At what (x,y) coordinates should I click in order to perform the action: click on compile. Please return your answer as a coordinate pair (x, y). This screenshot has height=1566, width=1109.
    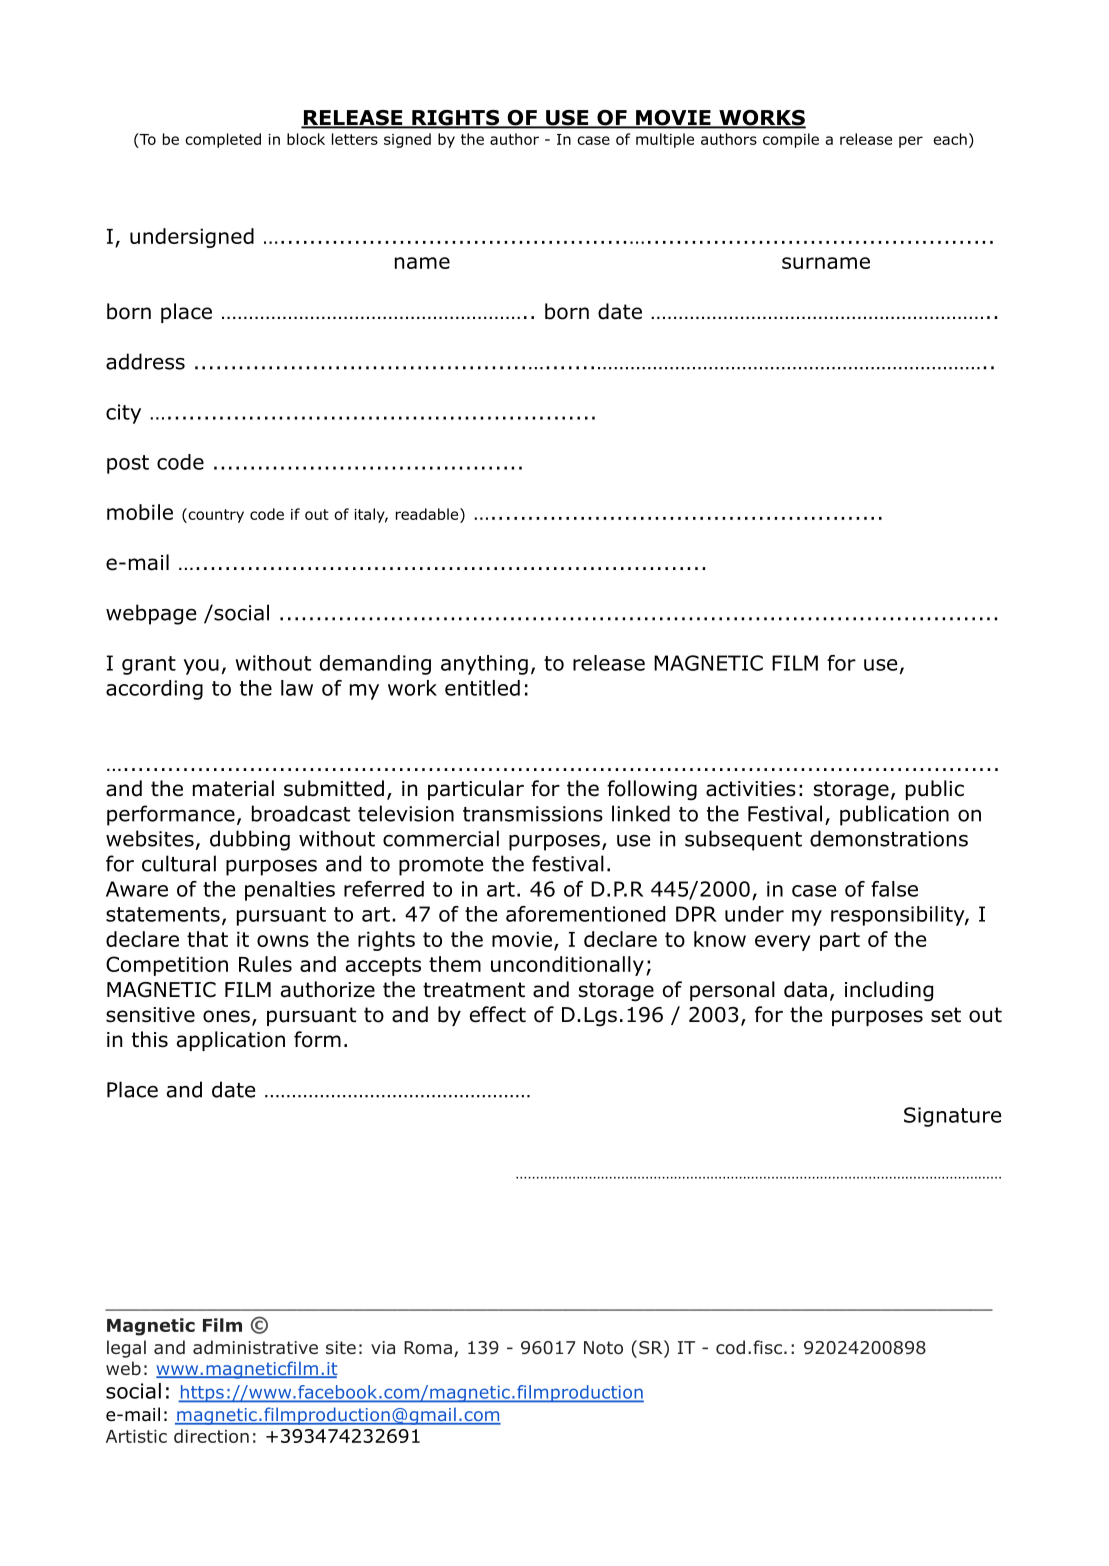
    Looking at the image, I should click on (791, 140).
